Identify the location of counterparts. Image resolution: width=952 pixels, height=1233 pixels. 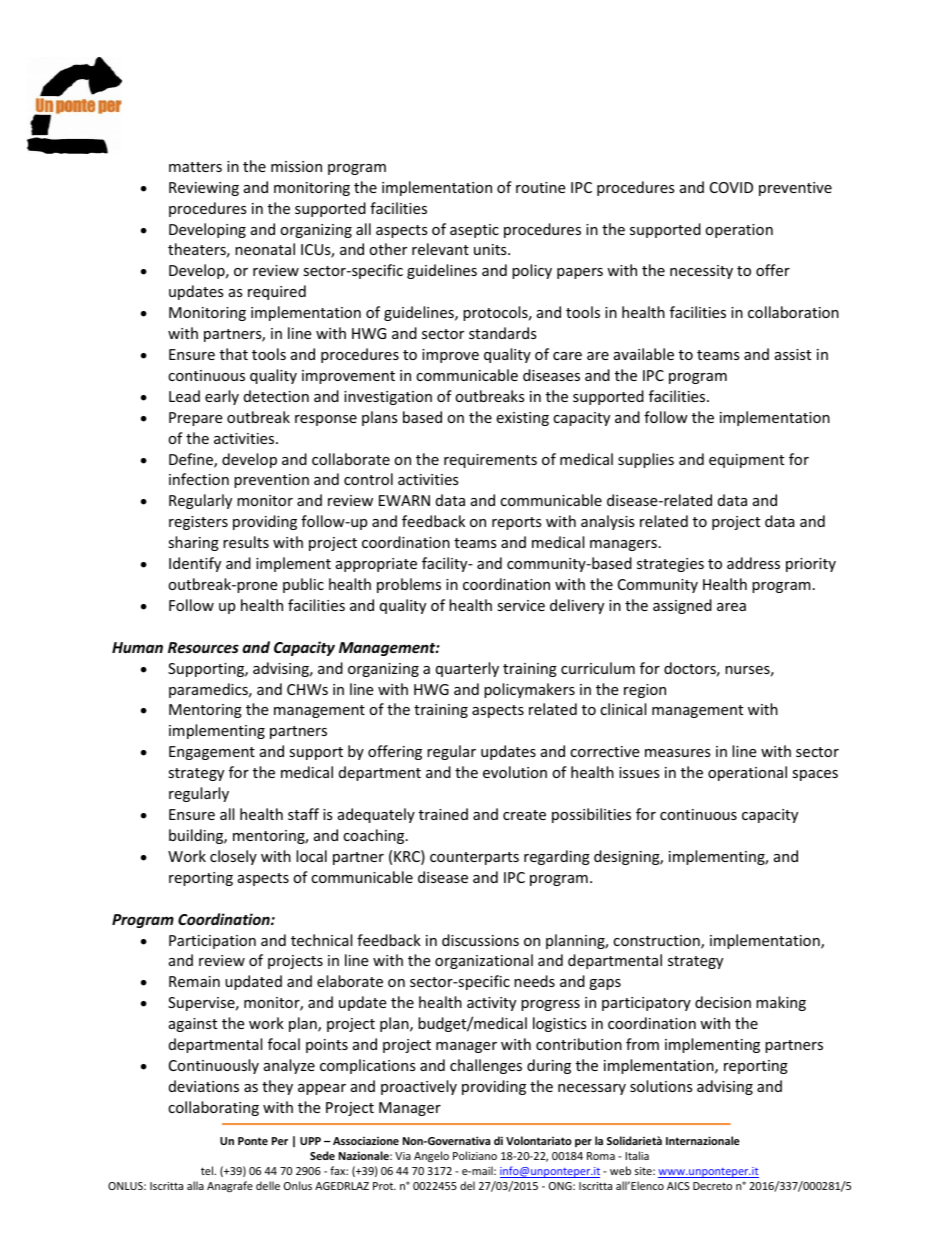
(474, 858).
